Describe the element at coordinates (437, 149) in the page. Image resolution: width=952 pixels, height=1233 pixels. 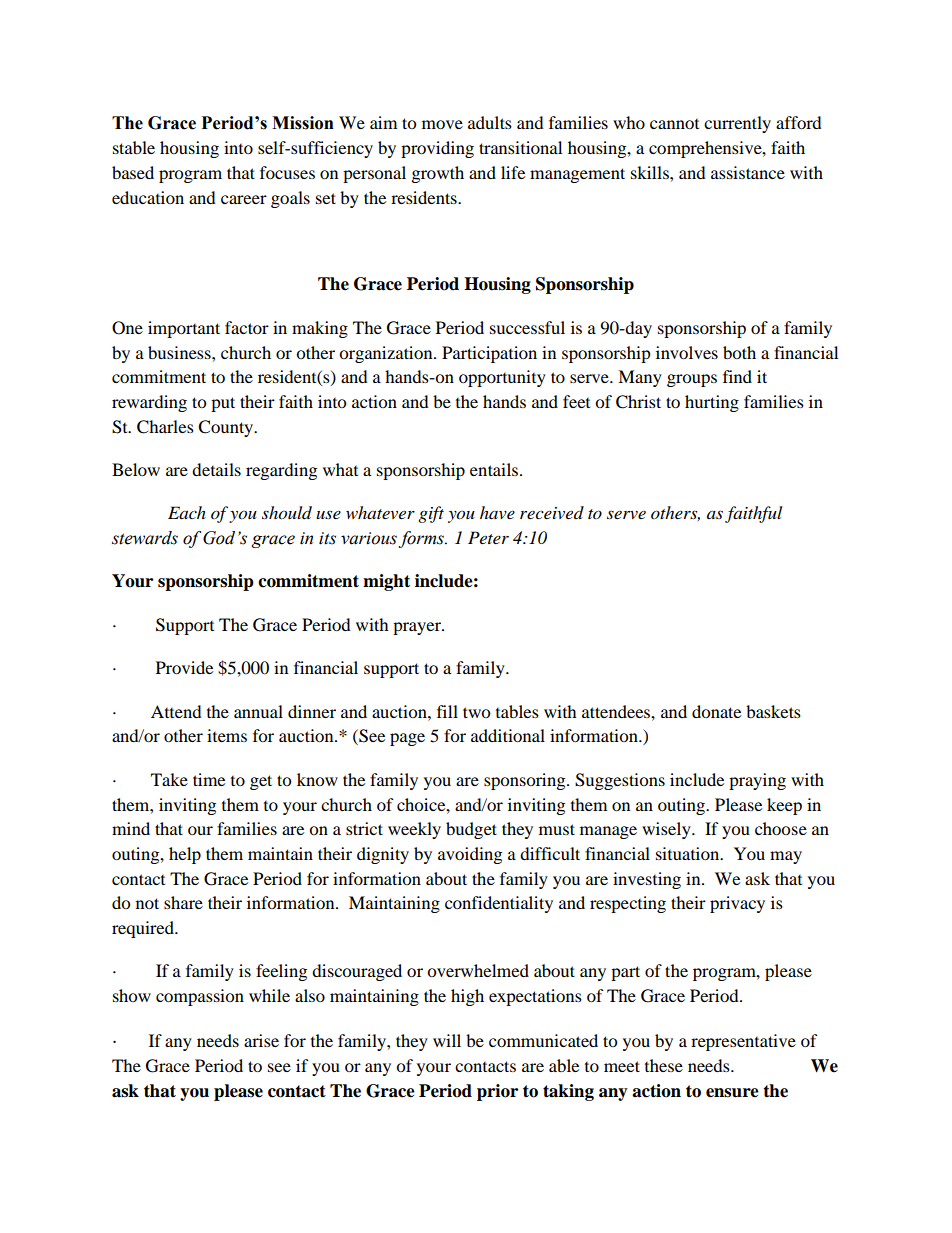
I see `providing` at that location.
